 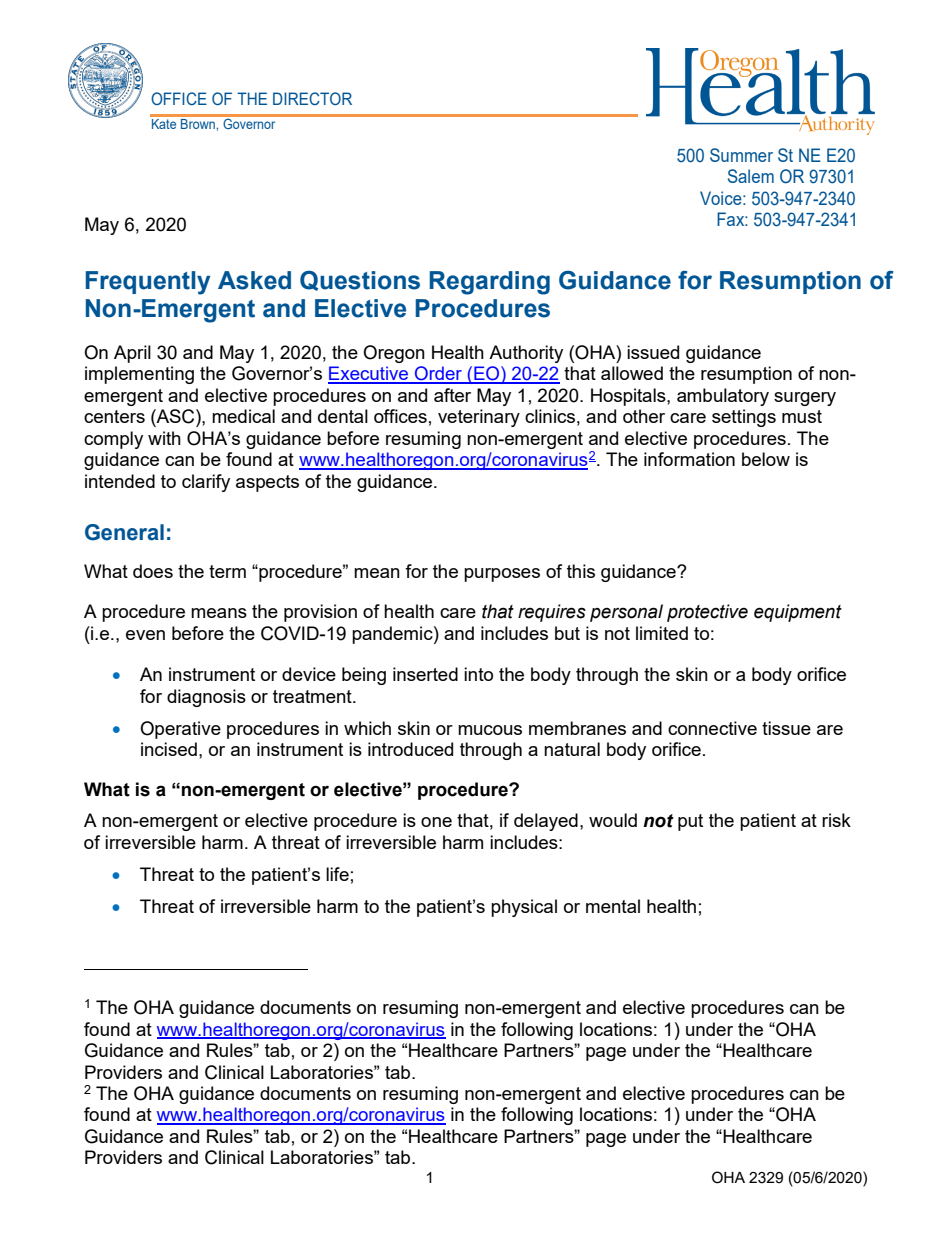 I want to click on Summer, so click(x=741, y=155).
